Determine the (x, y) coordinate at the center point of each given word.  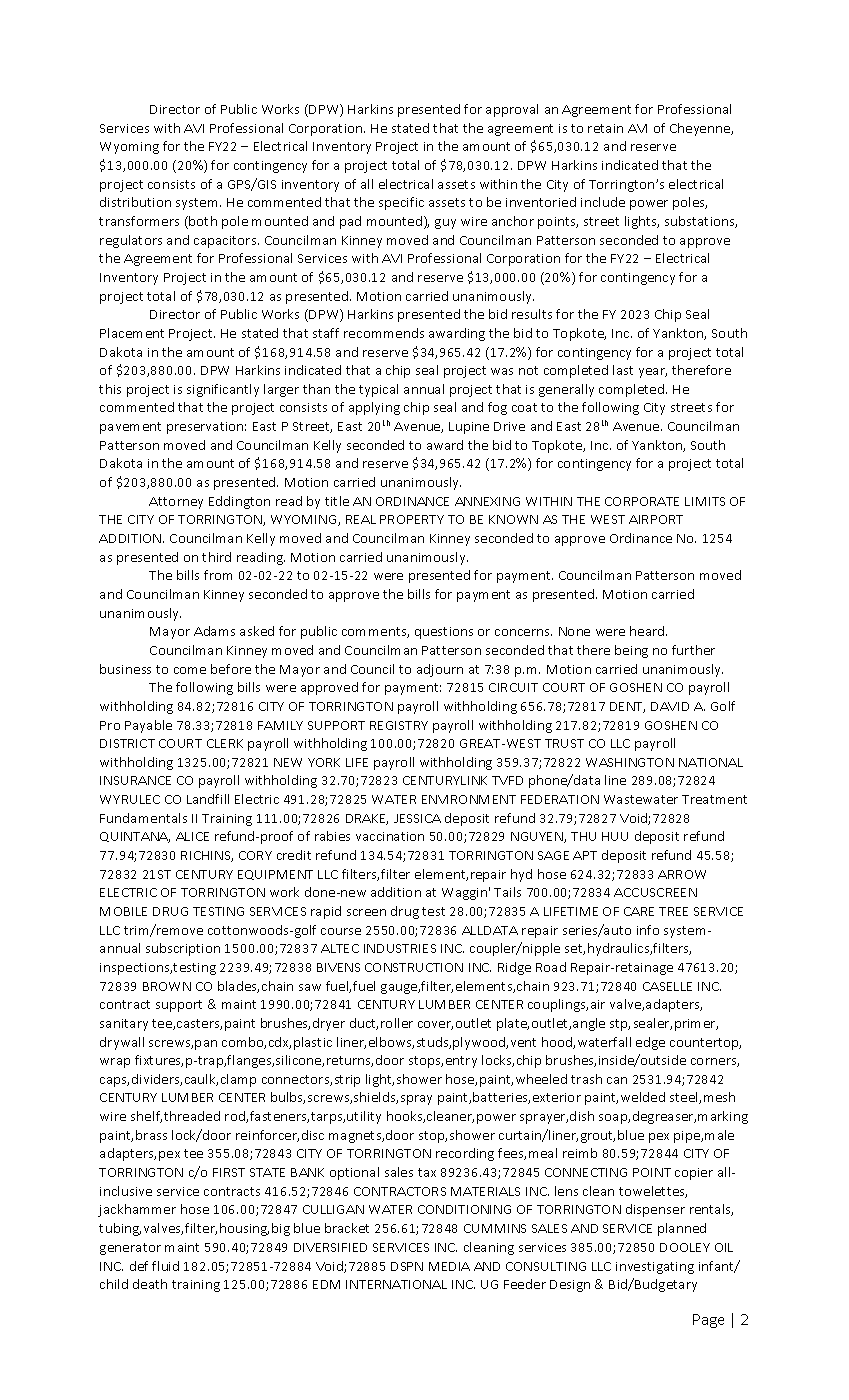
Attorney (176, 503)
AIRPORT (656, 519)
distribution (135, 202)
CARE (639, 911)
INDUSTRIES (400, 948)
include (603, 202)
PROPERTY (412, 519)
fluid (165, 1266)
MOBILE (123, 911)
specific (401, 203)
